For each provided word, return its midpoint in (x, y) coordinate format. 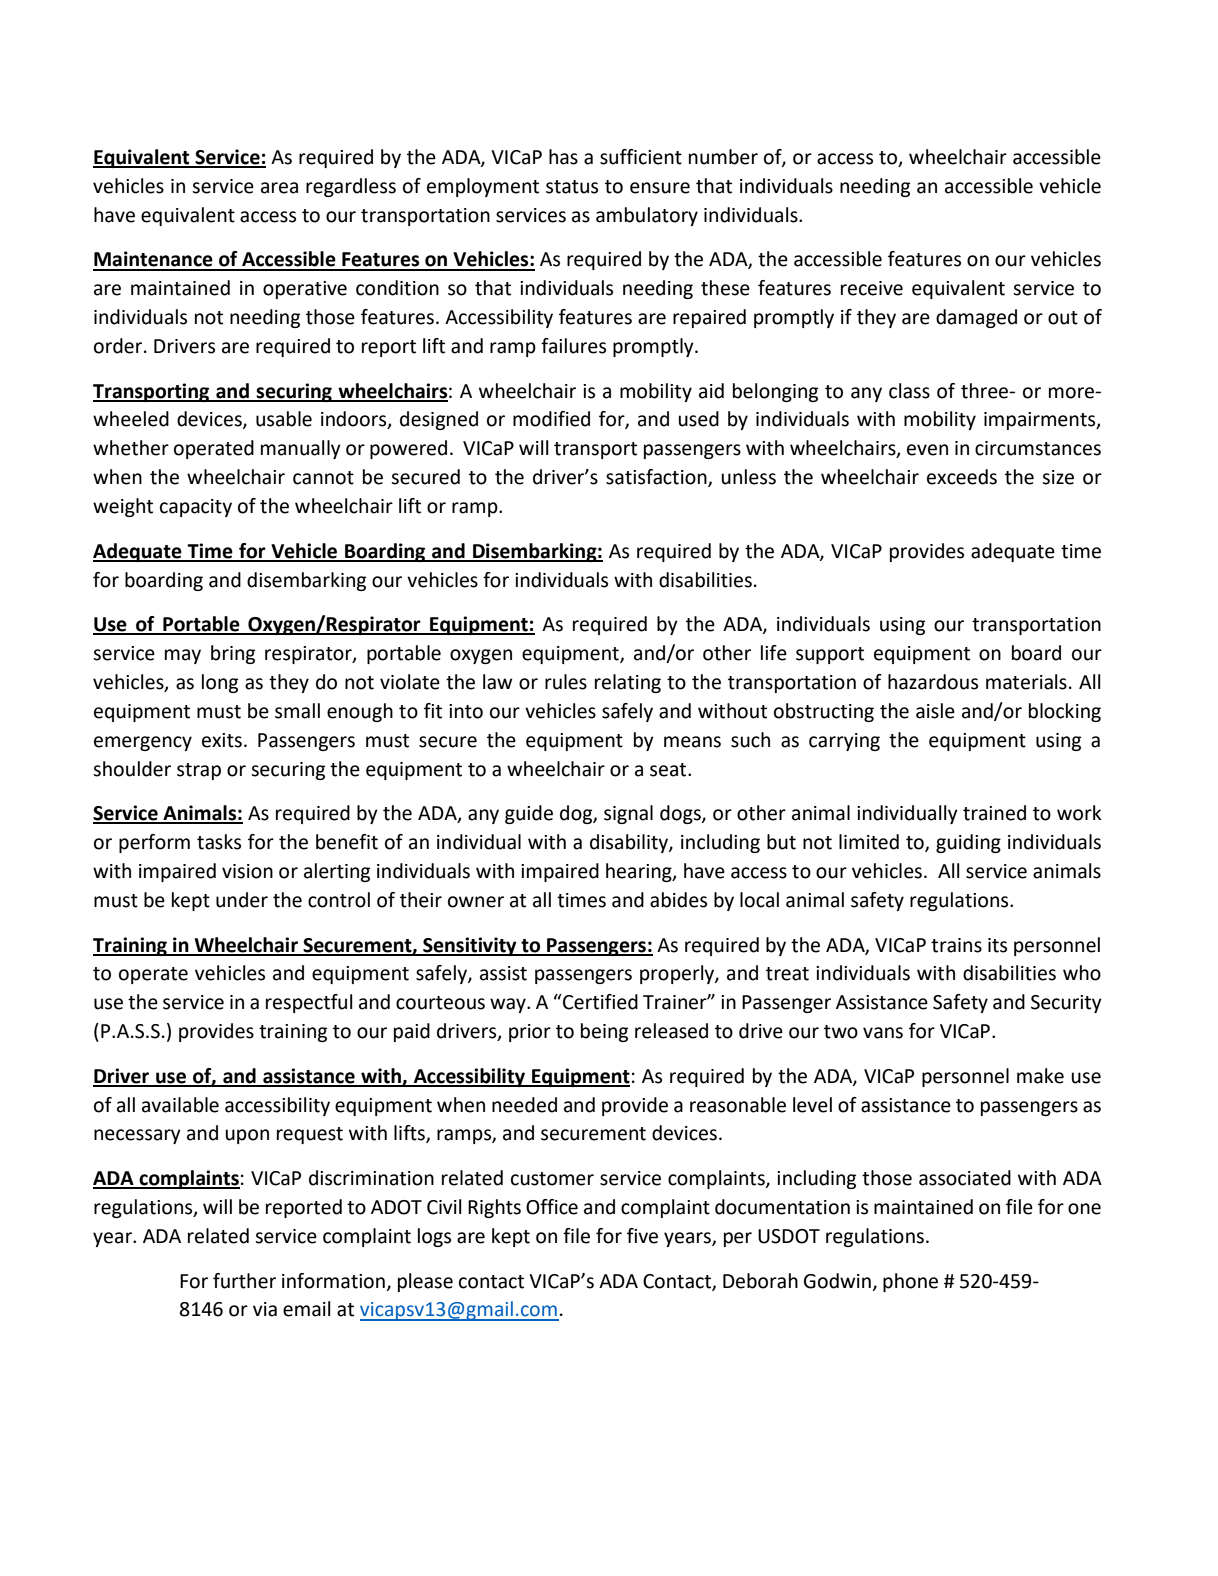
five (642, 1236)
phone (910, 1282)
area (279, 188)
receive (872, 288)
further (244, 1281)
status (572, 187)
